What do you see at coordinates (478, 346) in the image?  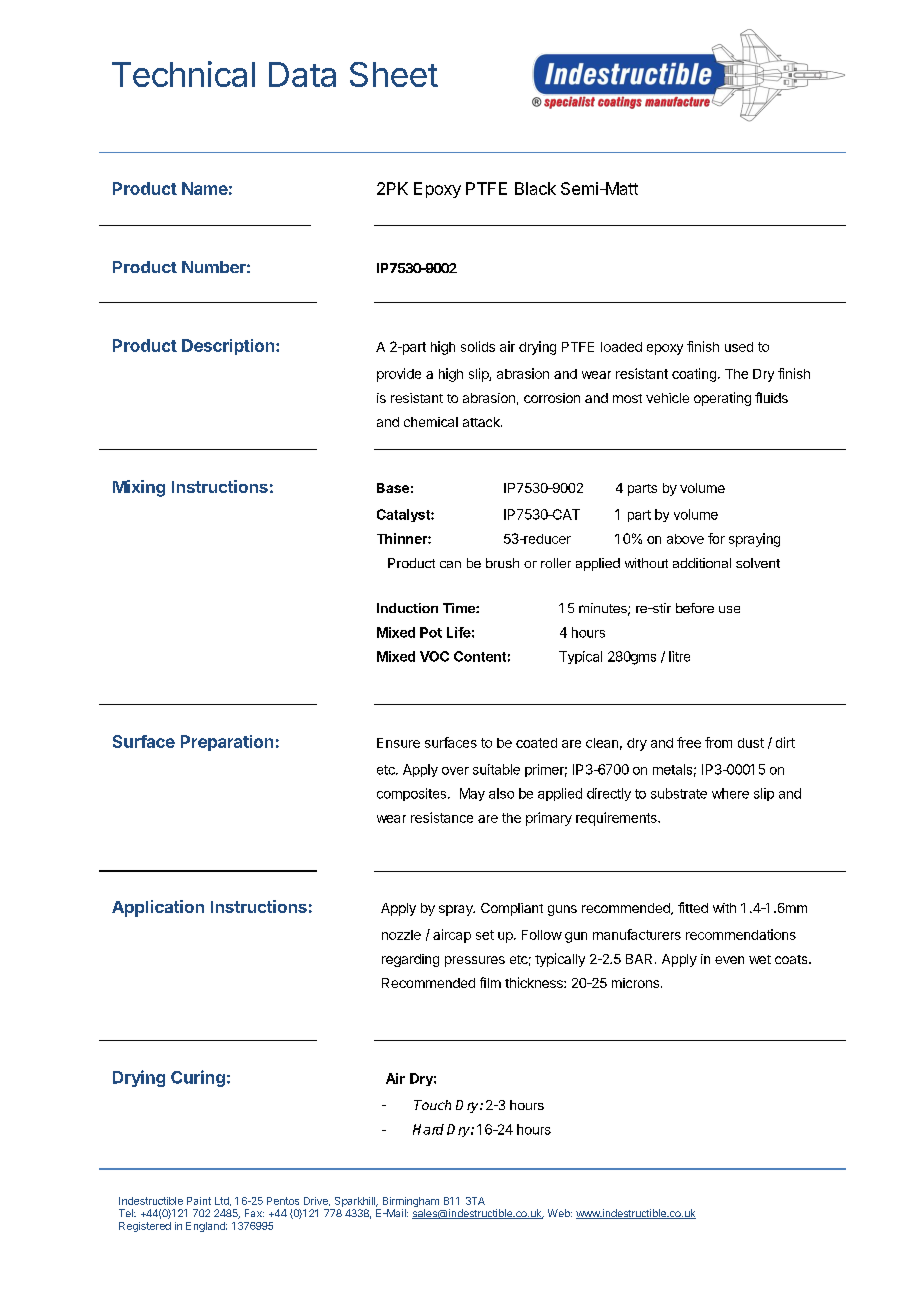 I see `solids` at bounding box center [478, 346].
